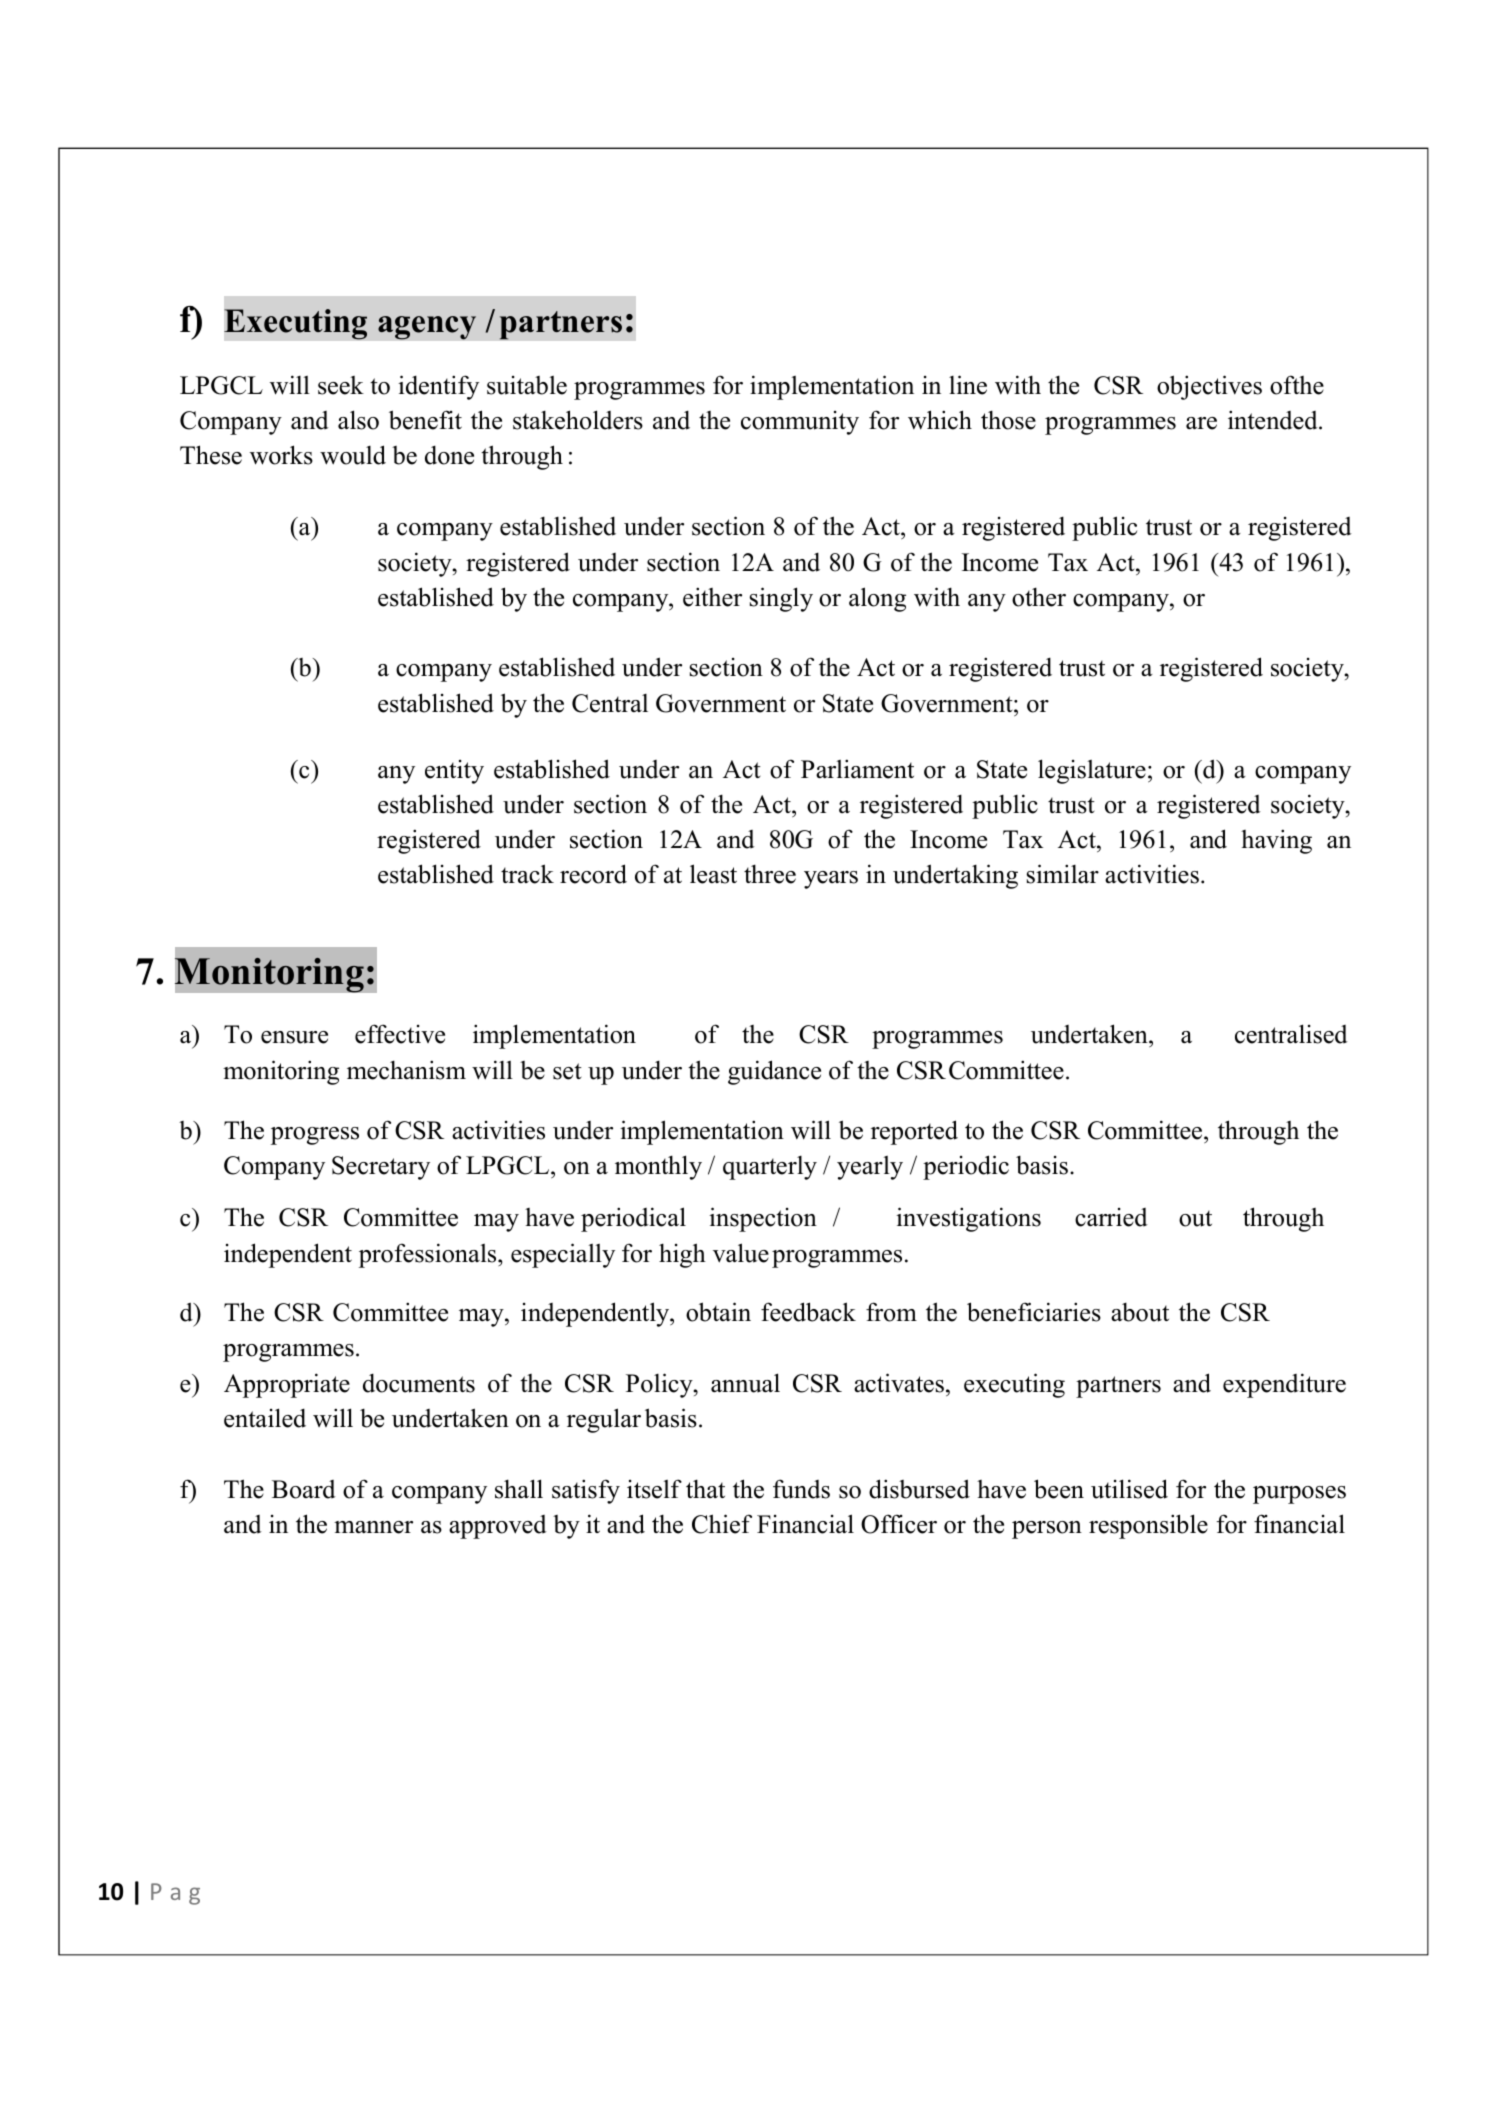 This screenshot has height=2102, width=1486. I want to click on community, so click(800, 423).
